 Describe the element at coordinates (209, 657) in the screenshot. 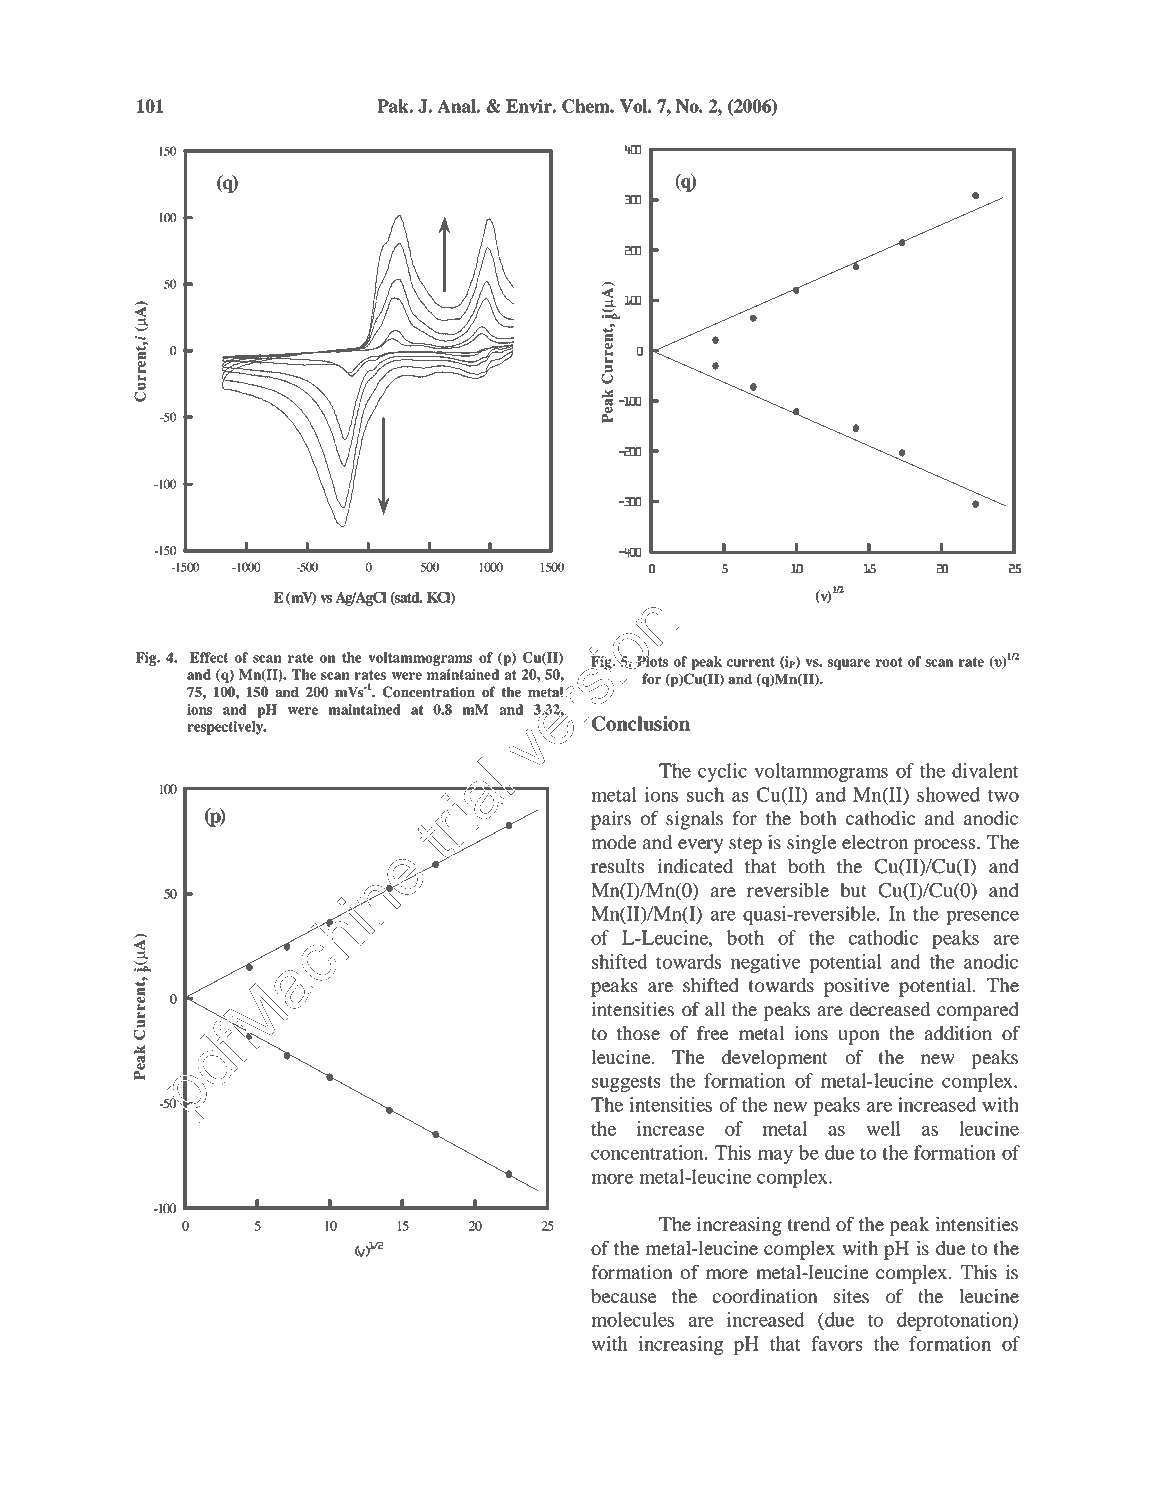

I see `Effect` at that location.
